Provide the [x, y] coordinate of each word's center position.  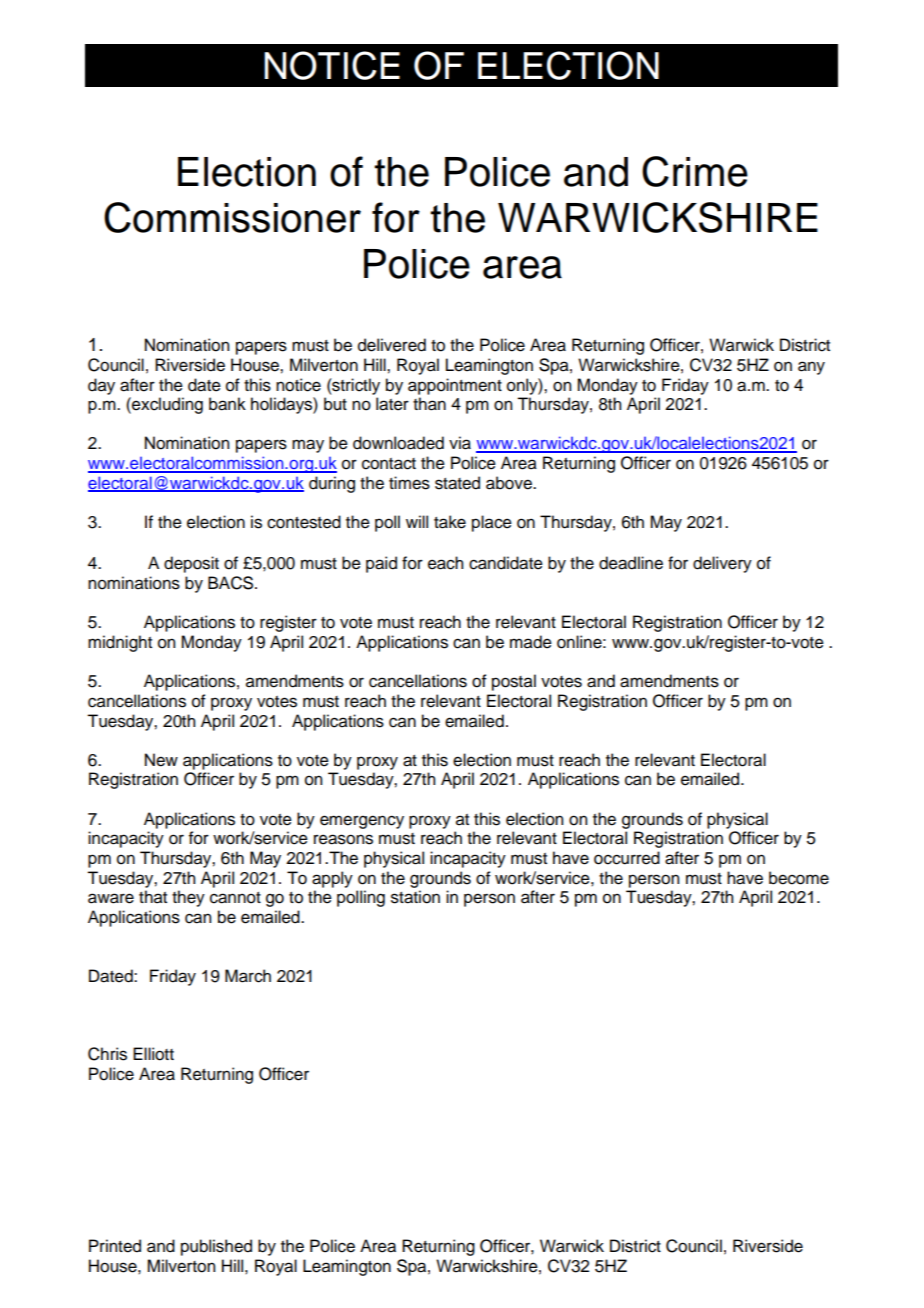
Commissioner [232, 217]
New [161, 760]
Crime [695, 171]
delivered [392, 345]
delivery [722, 564]
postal [514, 682]
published [216, 1247]
